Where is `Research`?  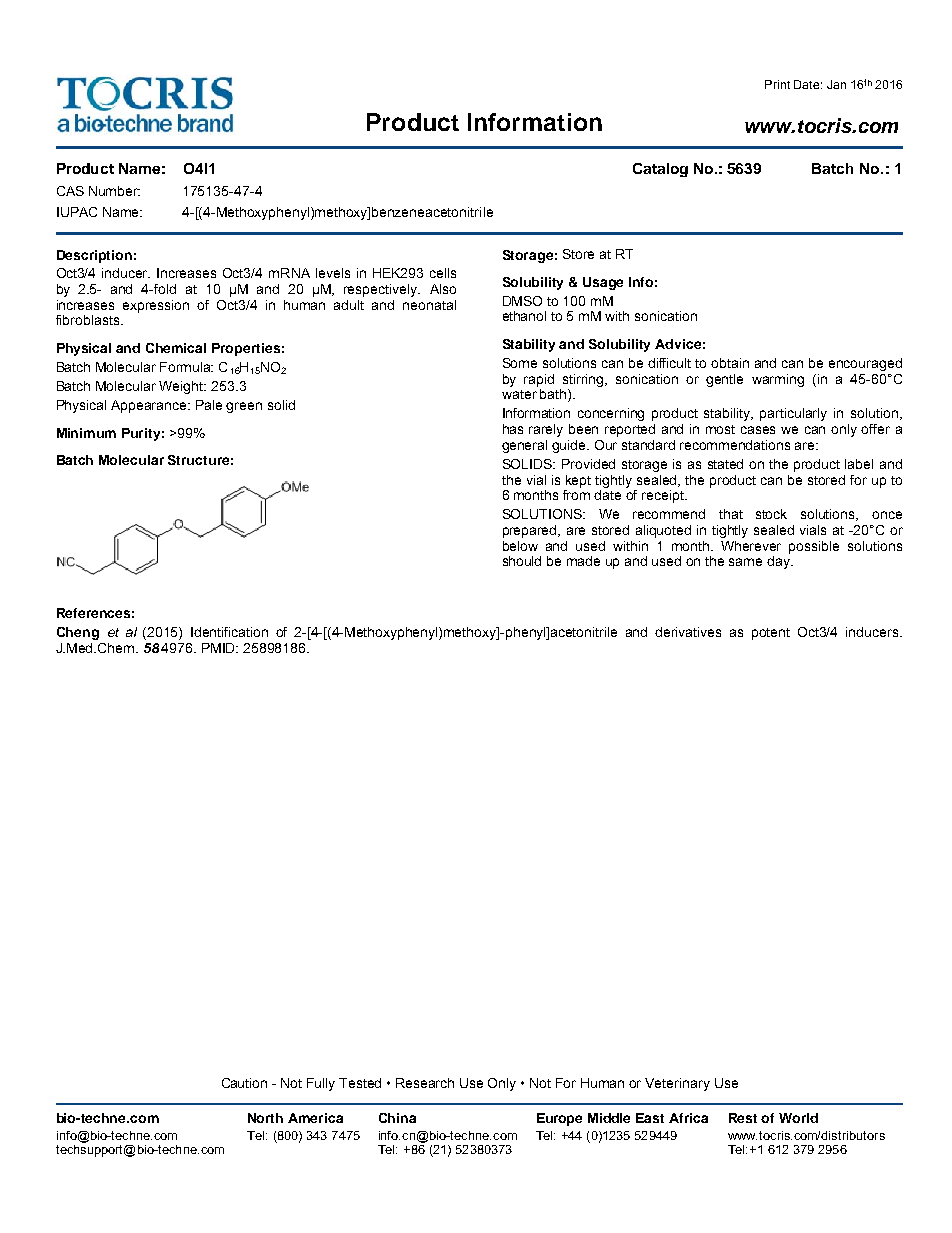
Research is located at coordinates (425, 1083).
